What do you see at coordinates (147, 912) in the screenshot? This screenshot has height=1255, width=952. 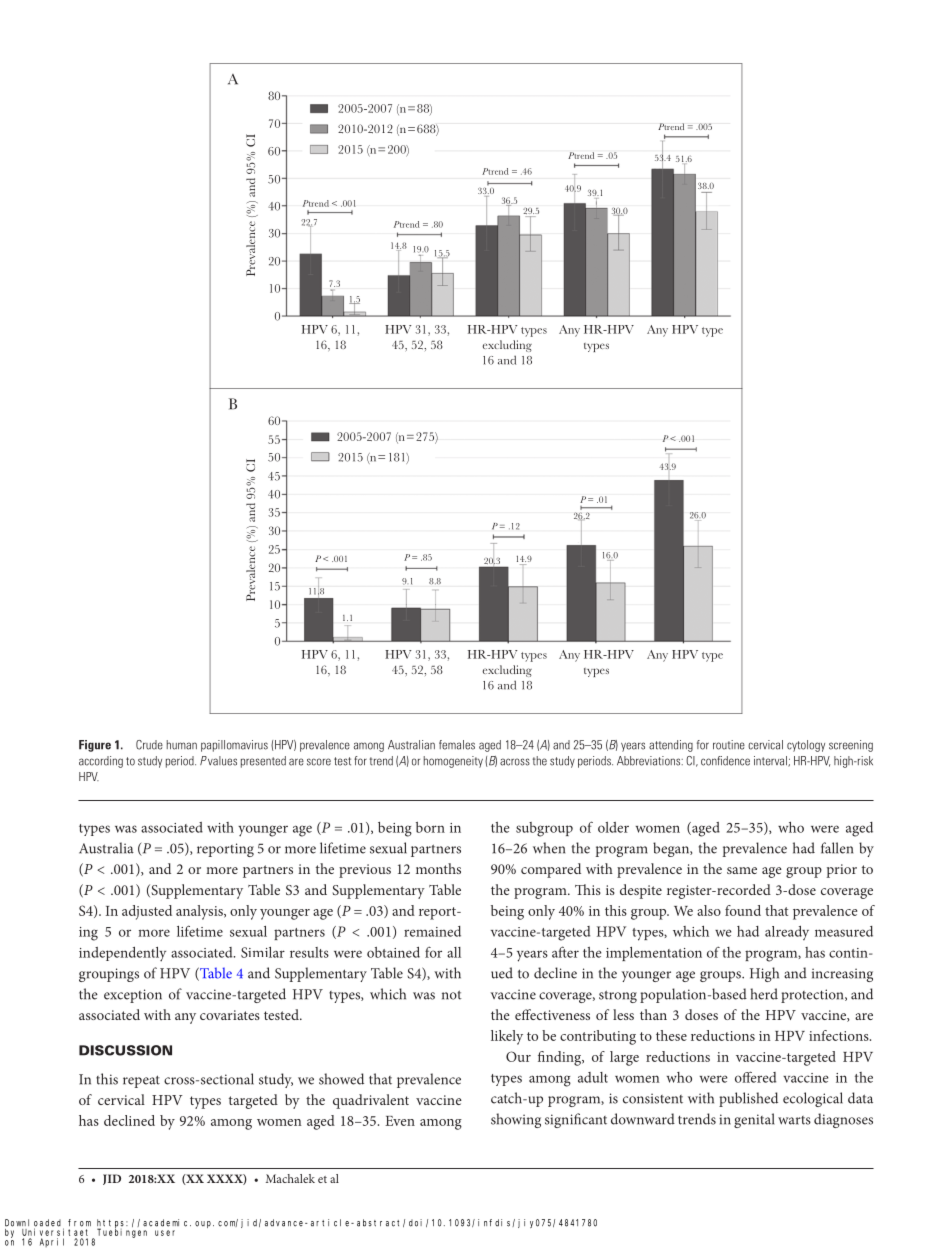 I see `adjusted` at bounding box center [147, 912].
